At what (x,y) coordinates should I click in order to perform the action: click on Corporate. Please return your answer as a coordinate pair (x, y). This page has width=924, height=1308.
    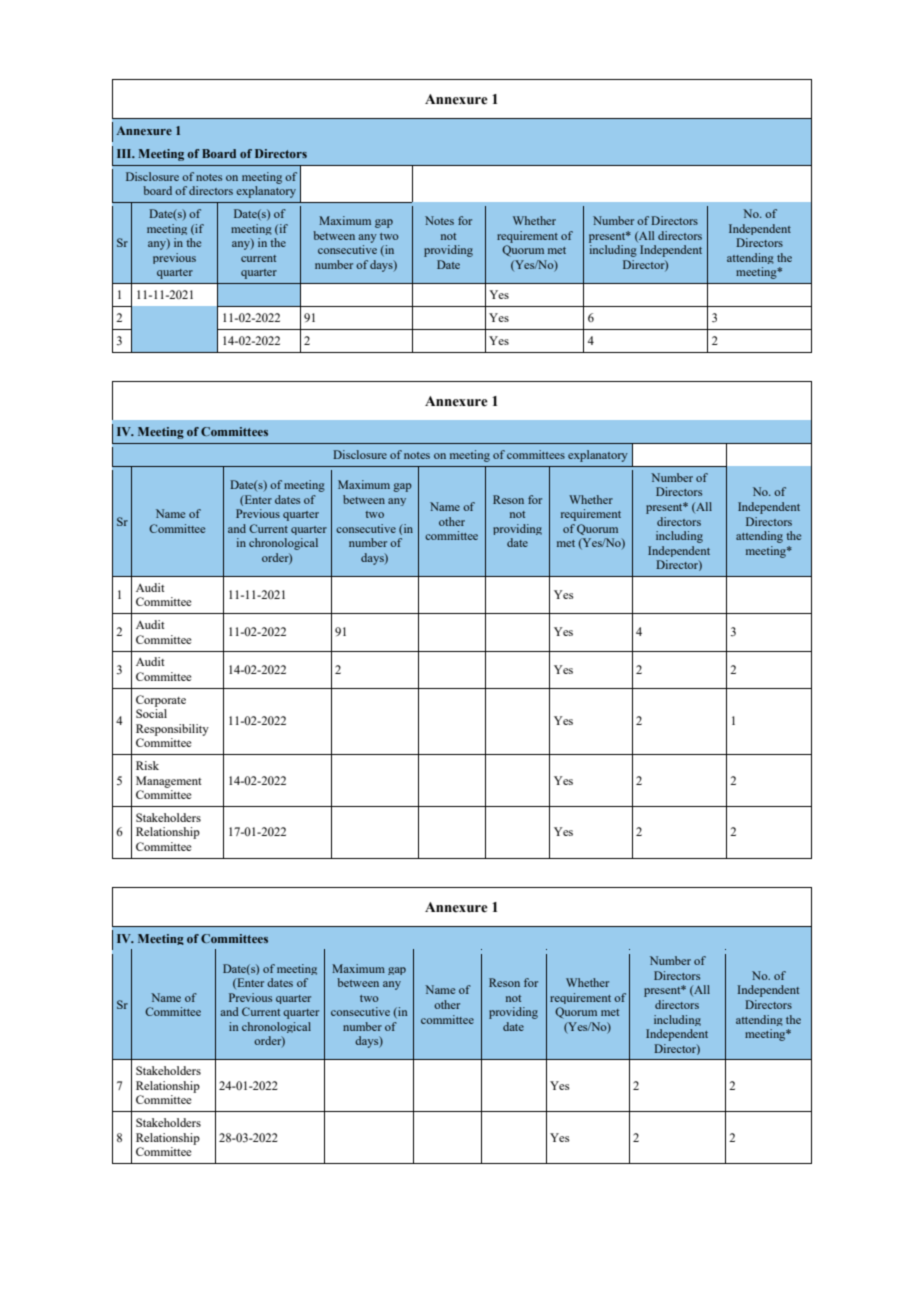
    Looking at the image, I should click on (161, 701).
